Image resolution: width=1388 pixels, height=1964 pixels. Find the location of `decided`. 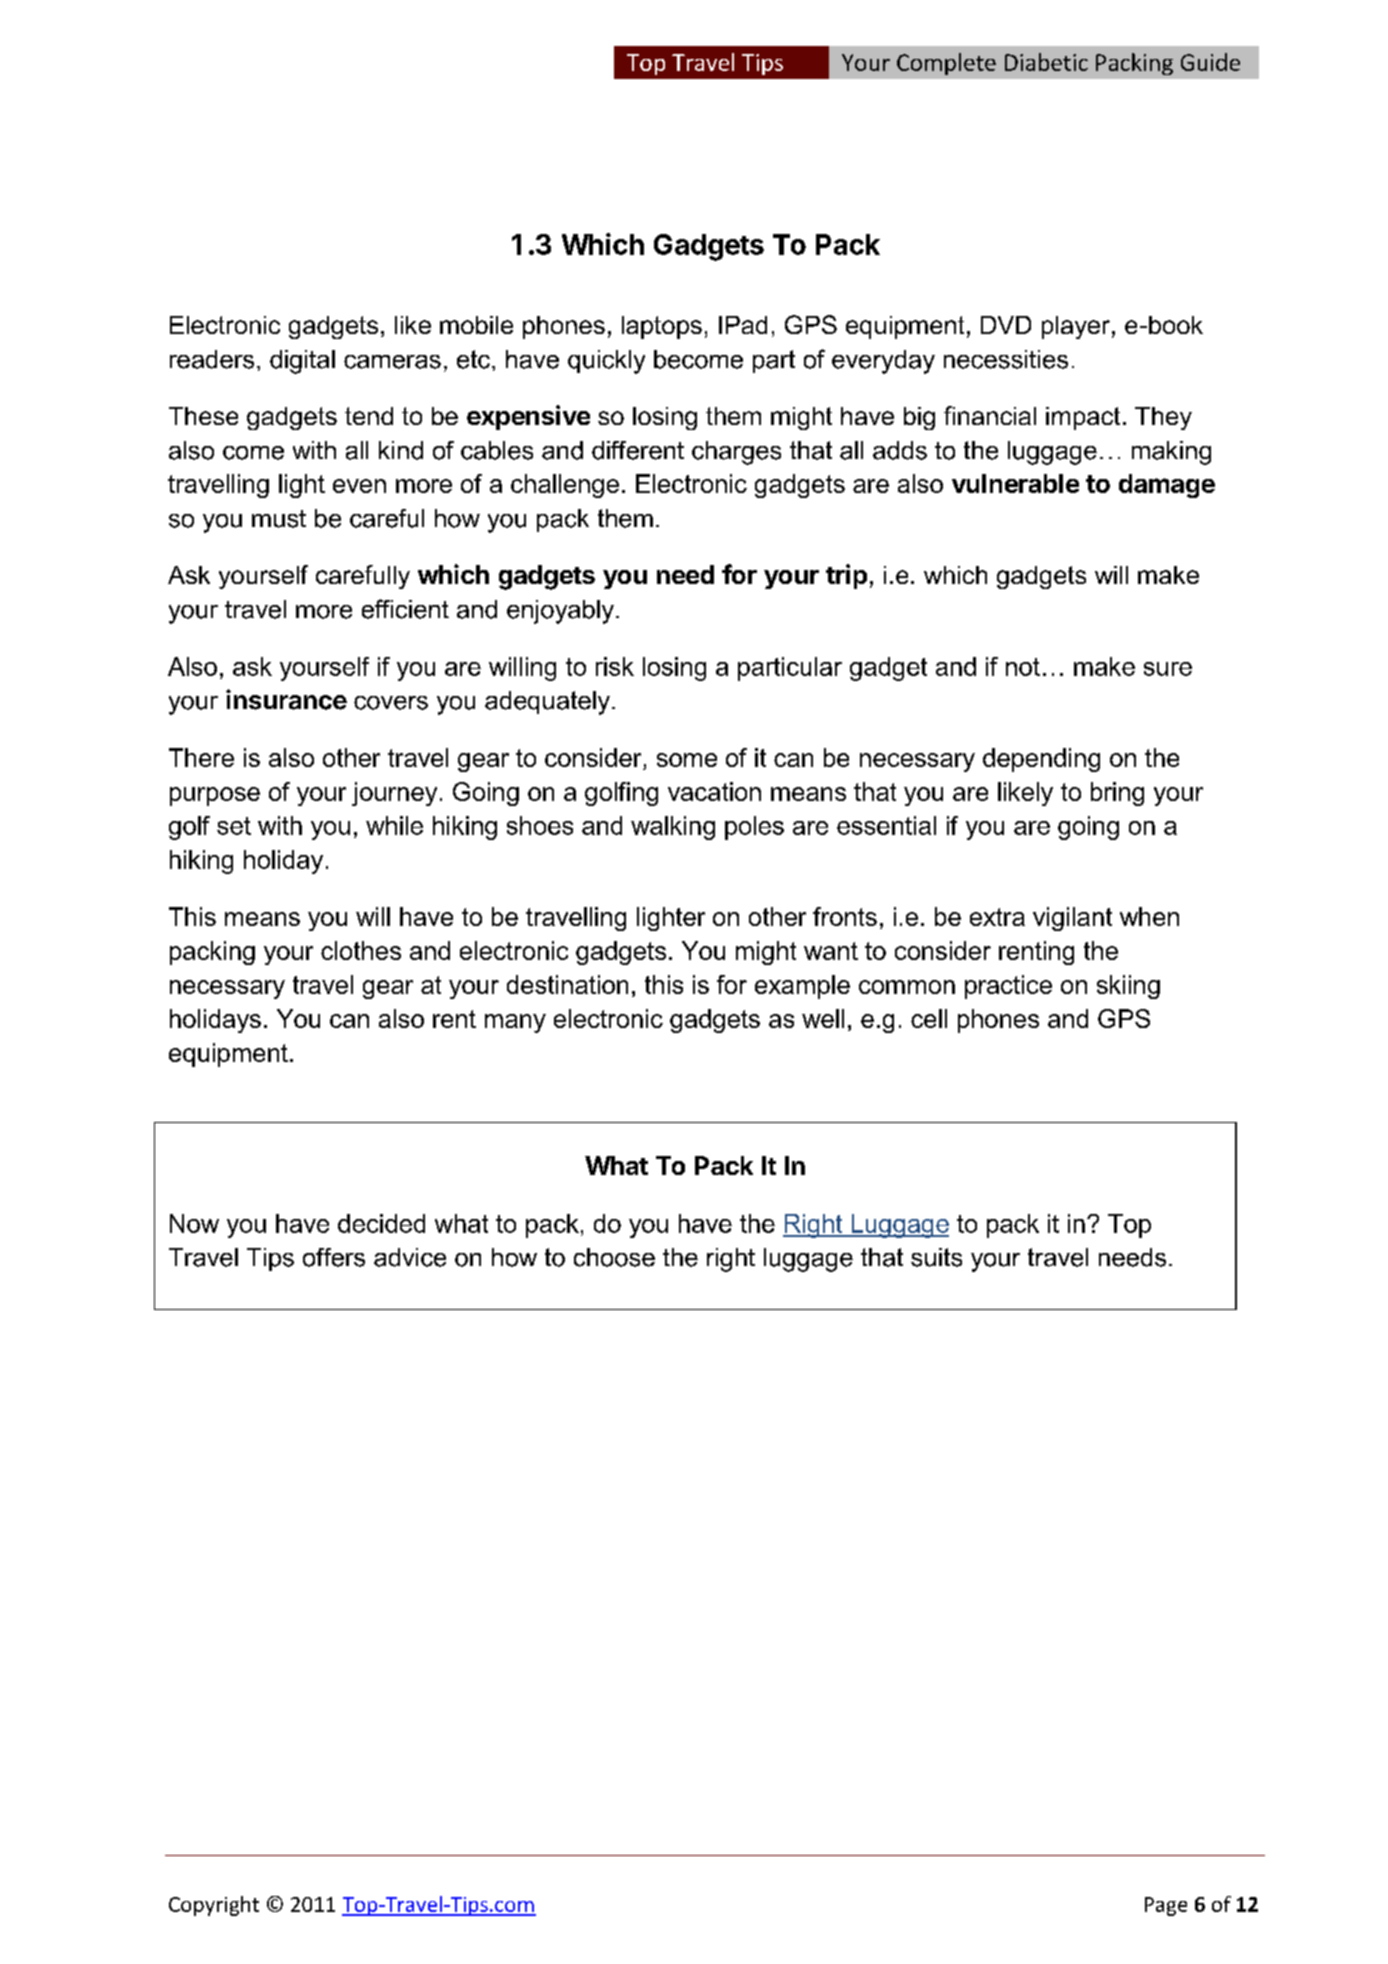

decided is located at coordinates (381, 1223).
